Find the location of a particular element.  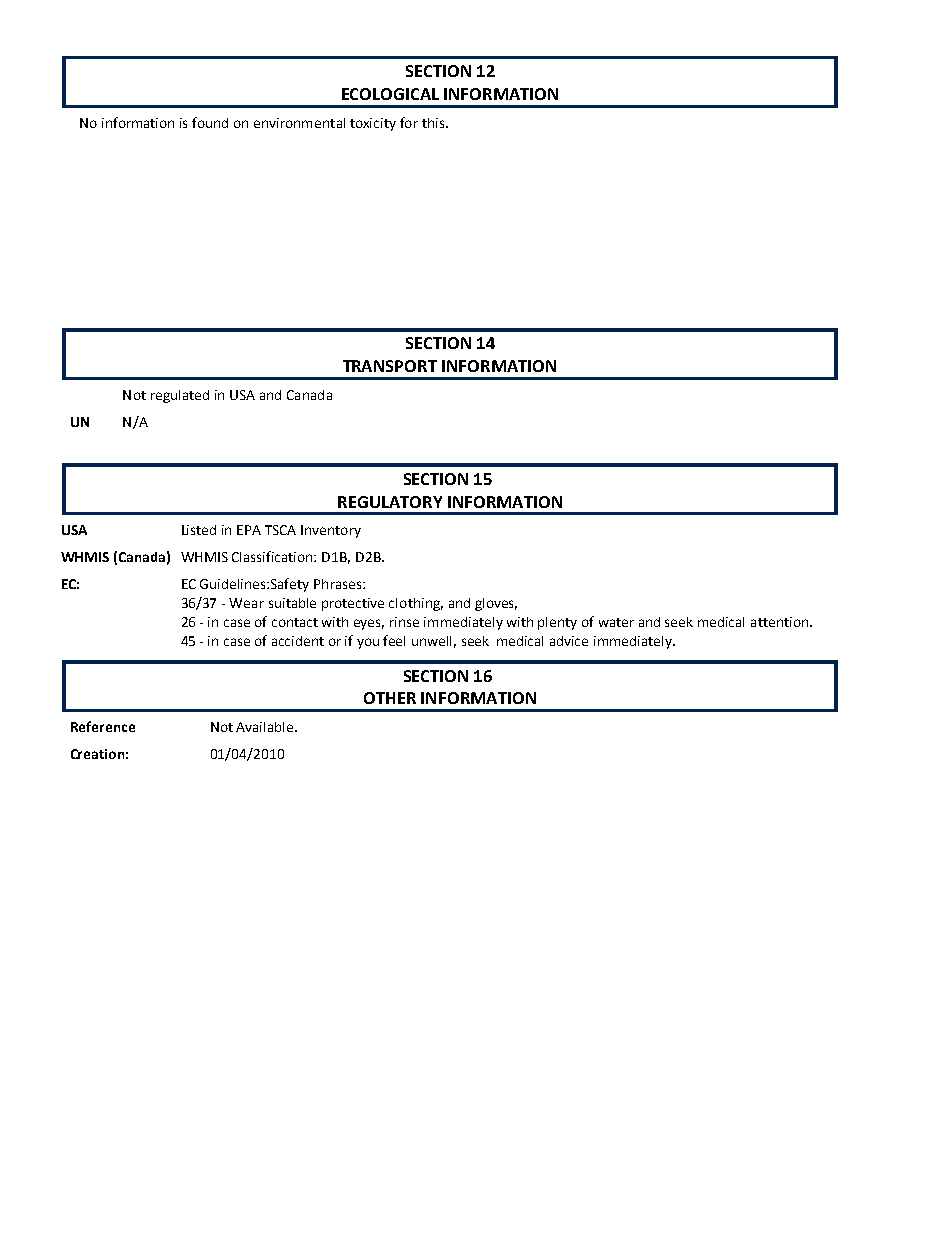

regulated is located at coordinates (180, 396).
